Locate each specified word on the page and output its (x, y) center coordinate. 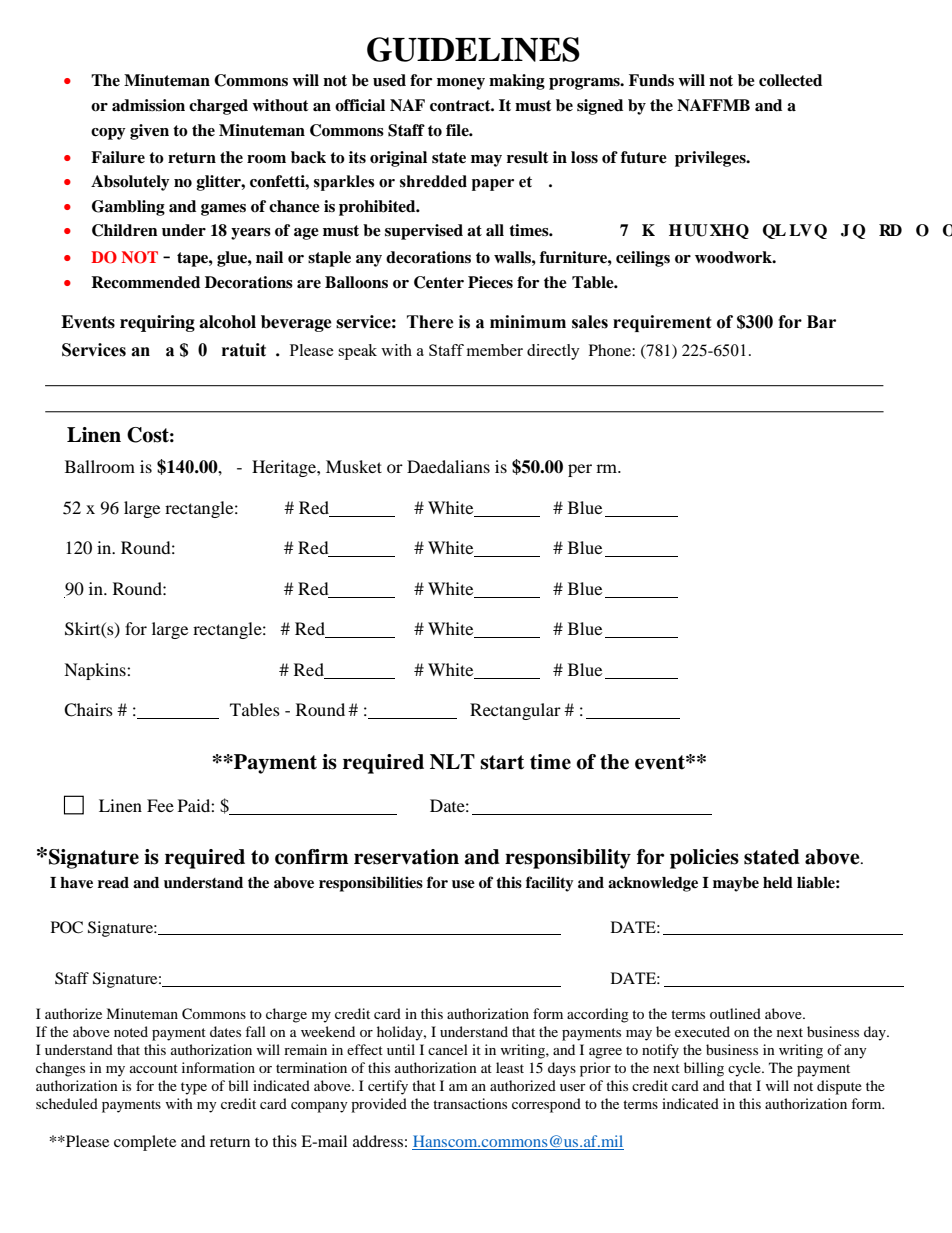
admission (148, 105)
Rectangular (515, 711)
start (502, 762)
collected (790, 80)
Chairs (88, 710)
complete (145, 1143)
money (461, 84)
